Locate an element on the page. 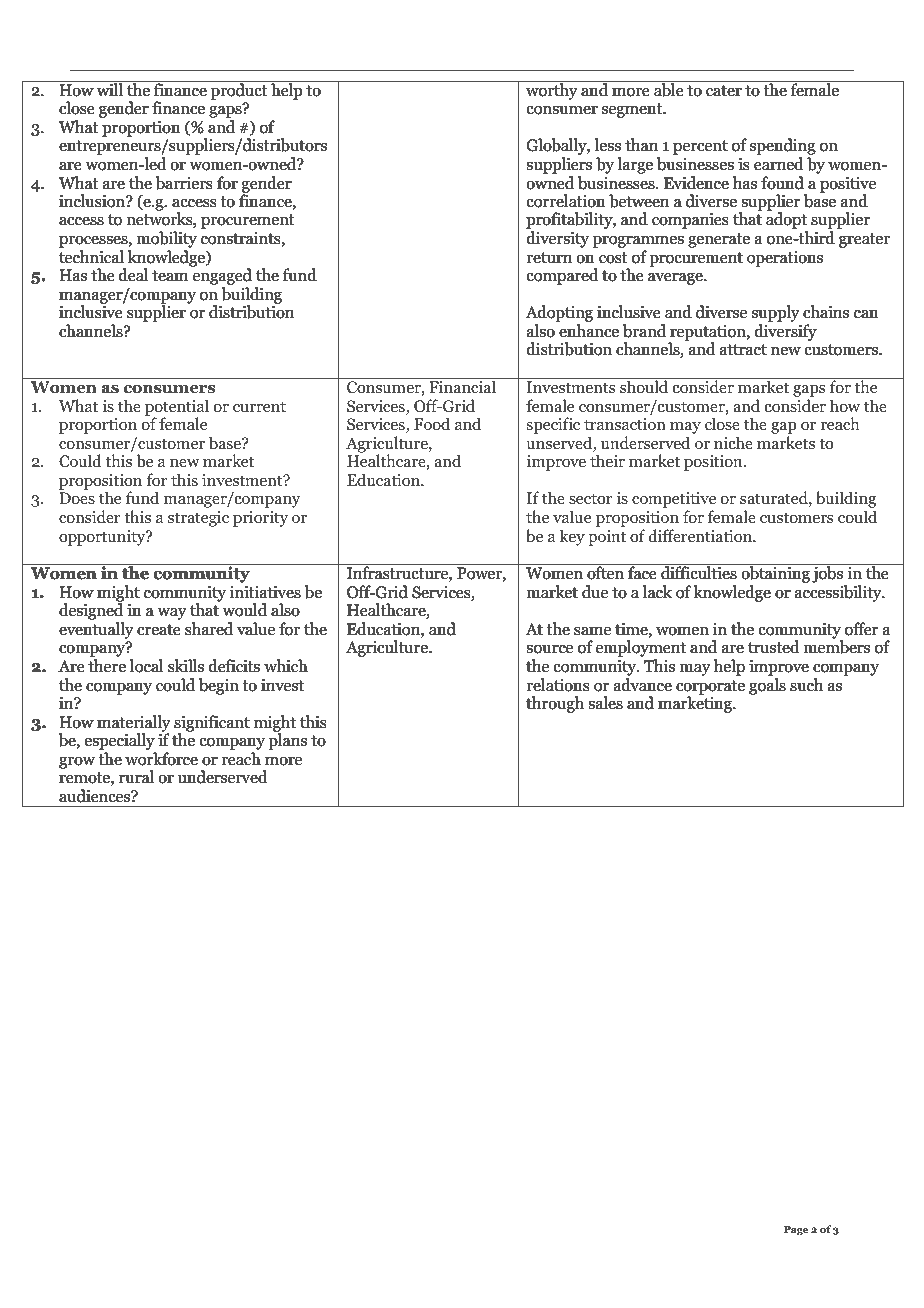  sales is located at coordinates (606, 702).
